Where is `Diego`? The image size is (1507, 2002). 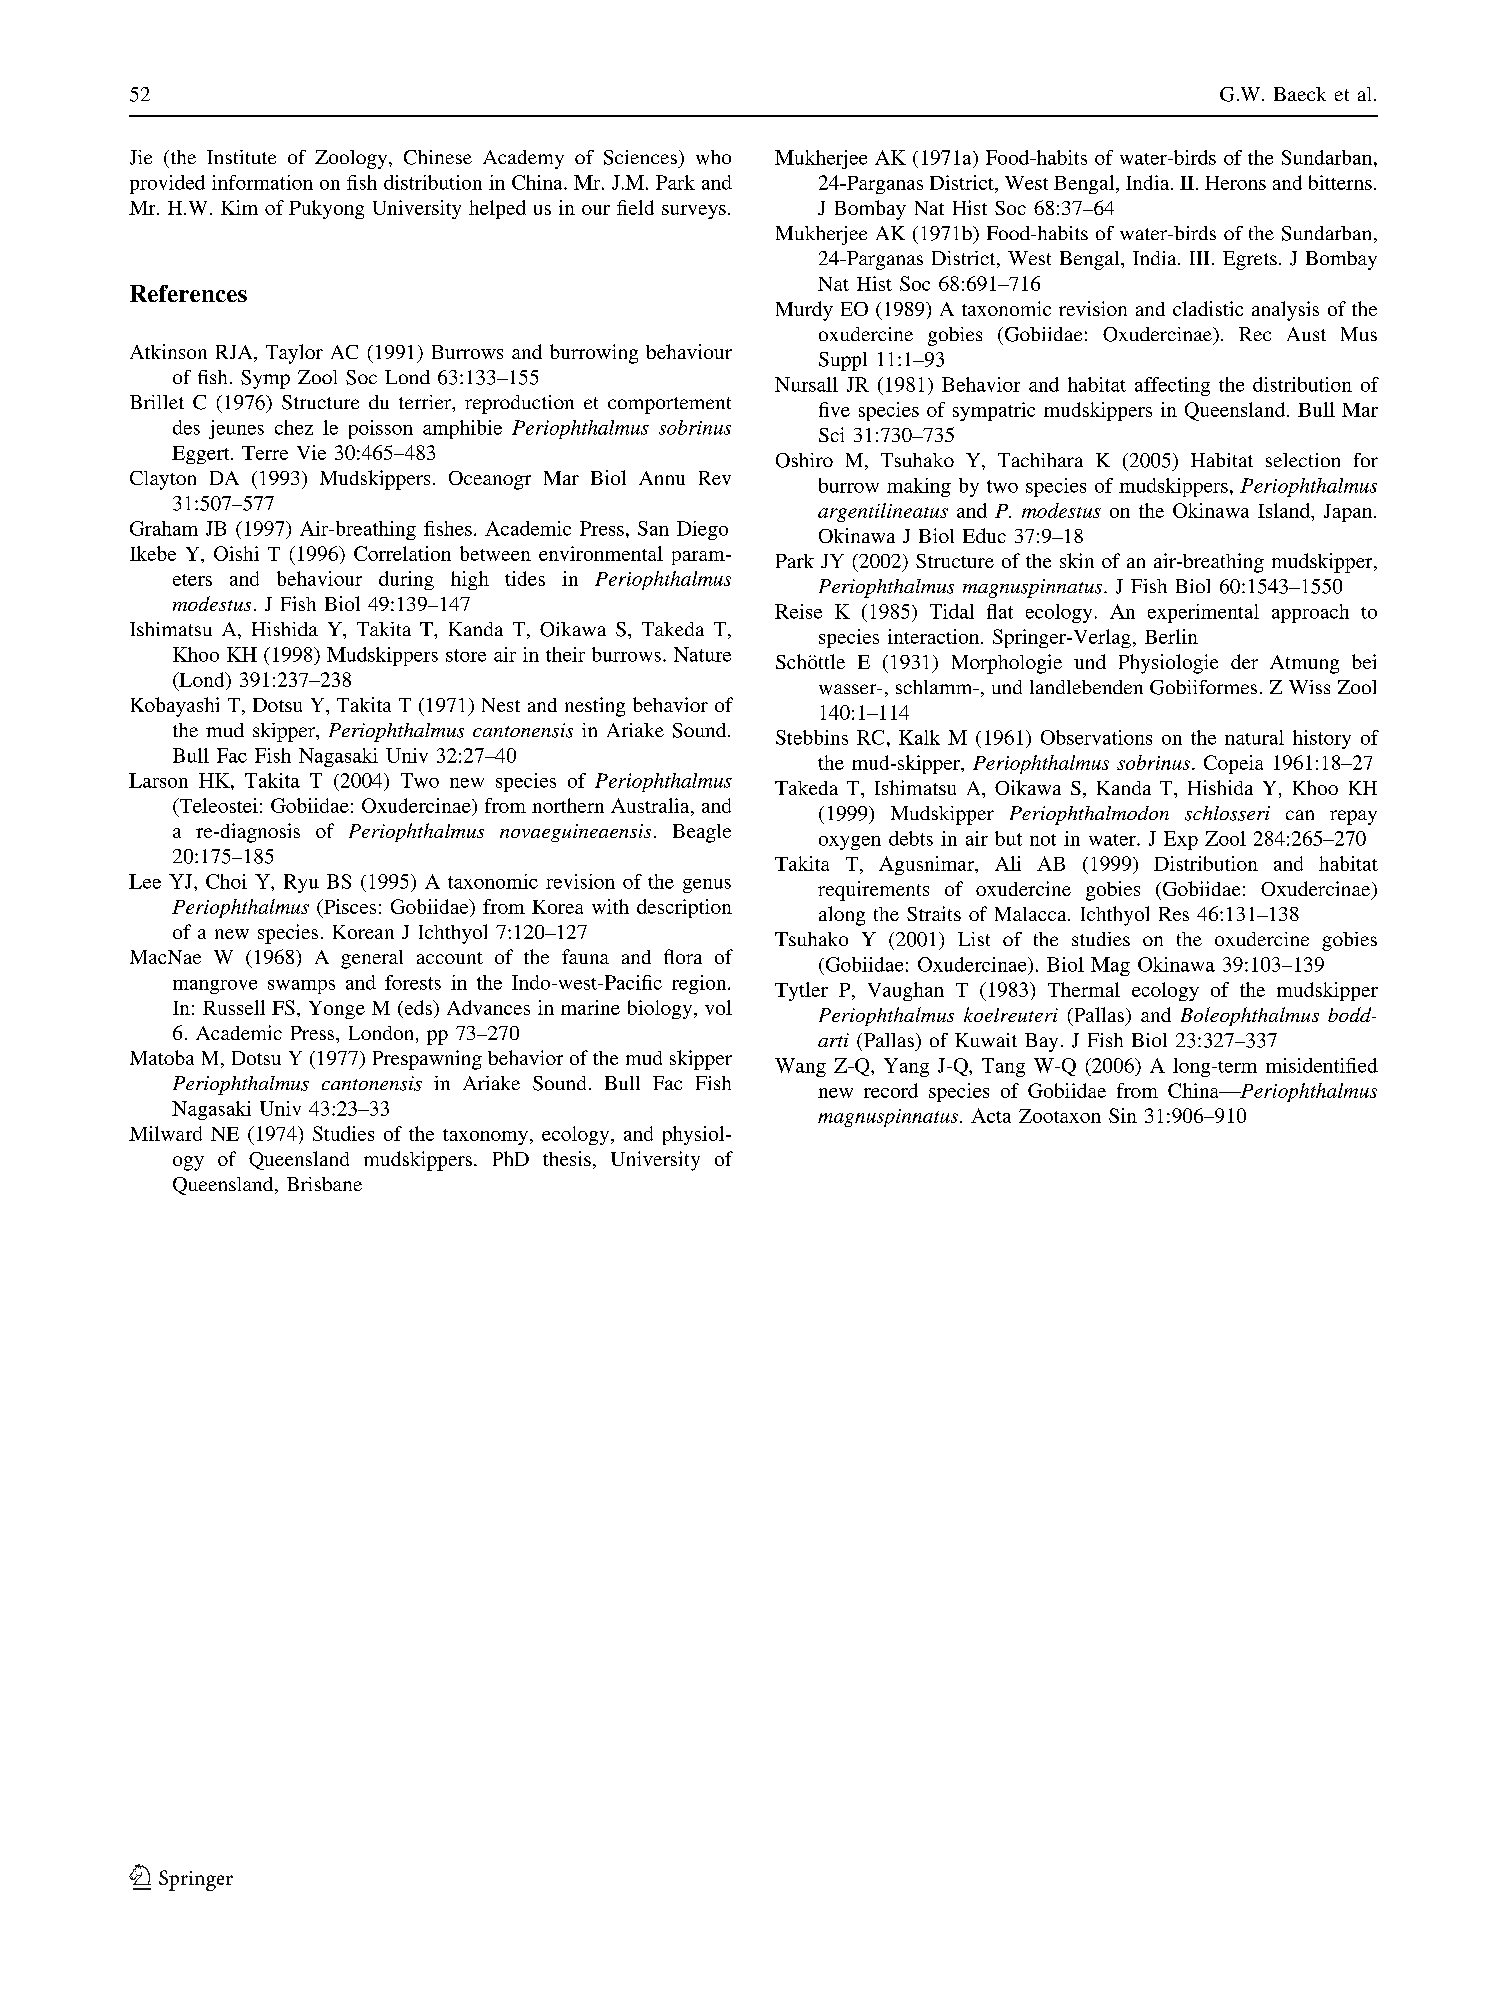
Diego is located at coordinates (702, 530).
